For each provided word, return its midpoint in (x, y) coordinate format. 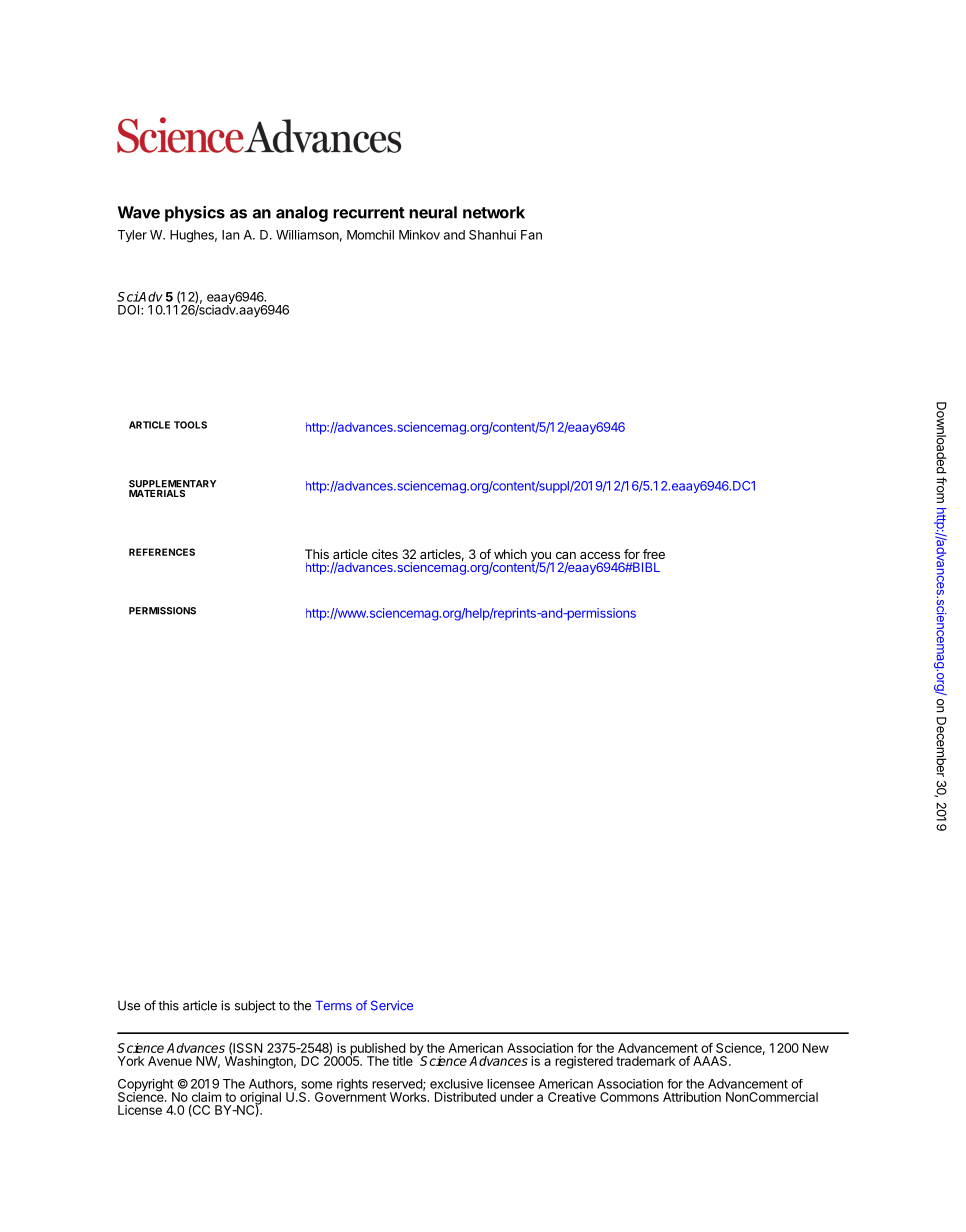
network (494, 212)
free (654, 554)
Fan (531, 235)
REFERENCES (162, 552)
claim (206, 1097)
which (510, 554)
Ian (230, 235)
